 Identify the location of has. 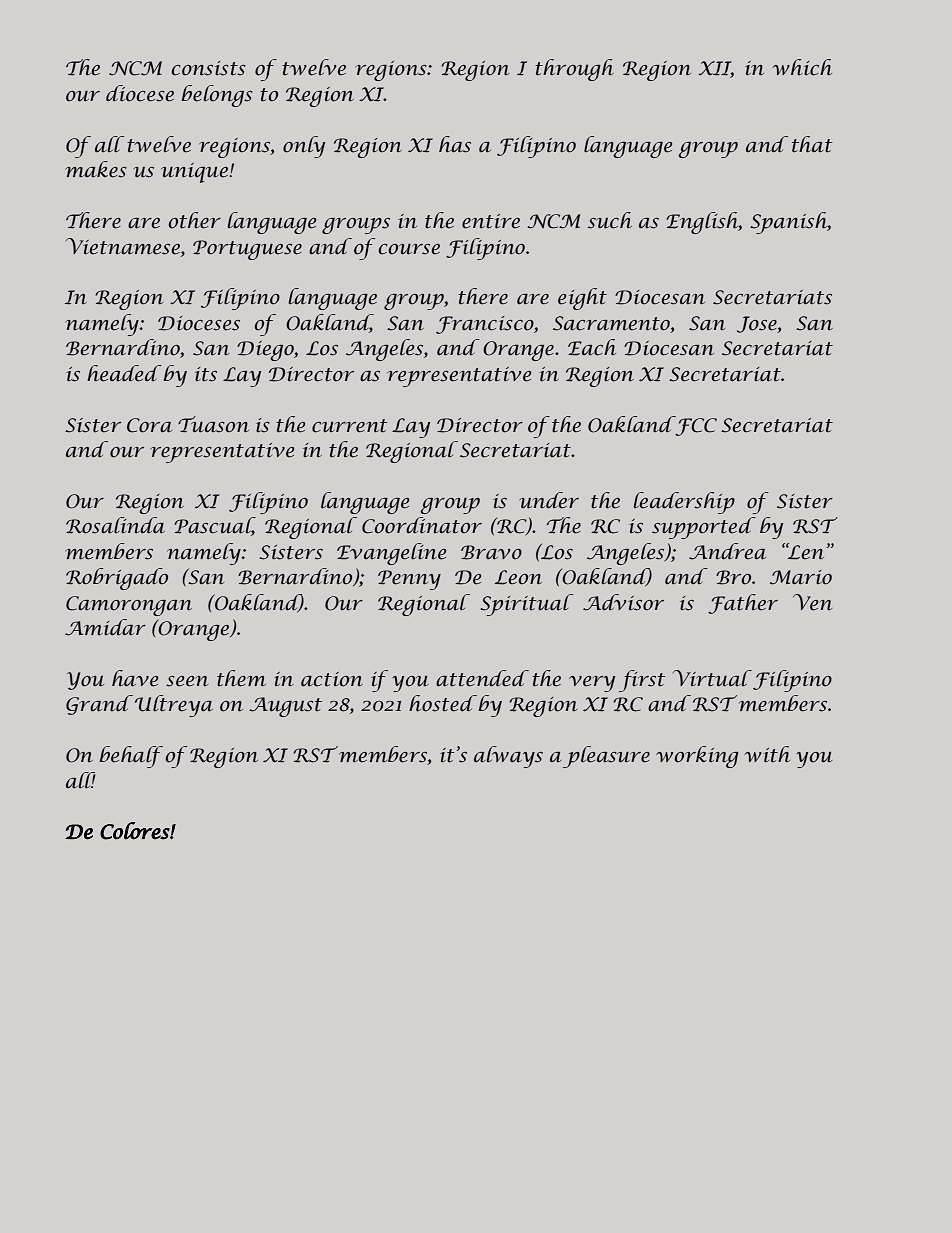
(455, 144).
